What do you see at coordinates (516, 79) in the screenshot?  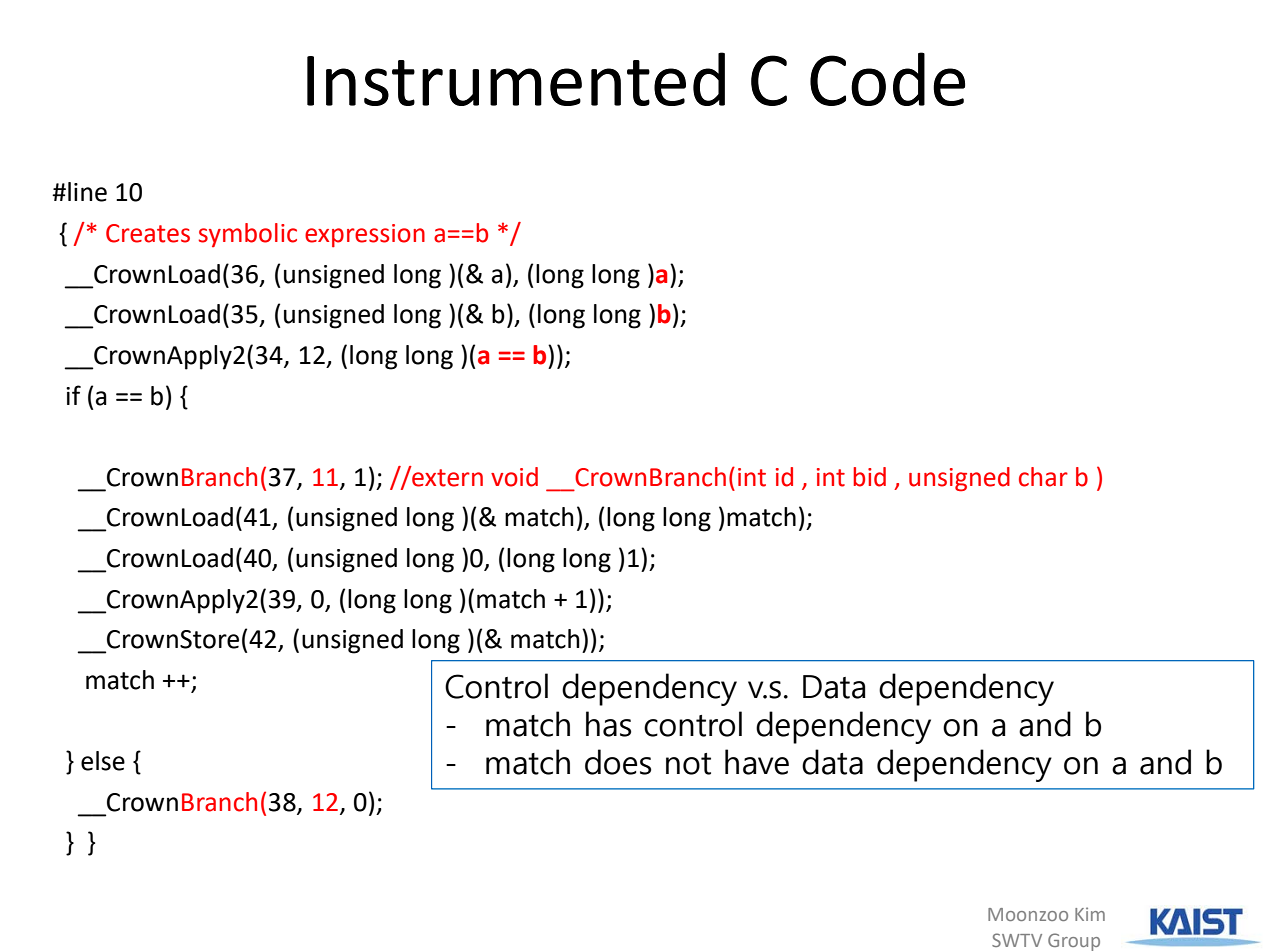 I see `Instrumented` at bounding box center [516, 79].
